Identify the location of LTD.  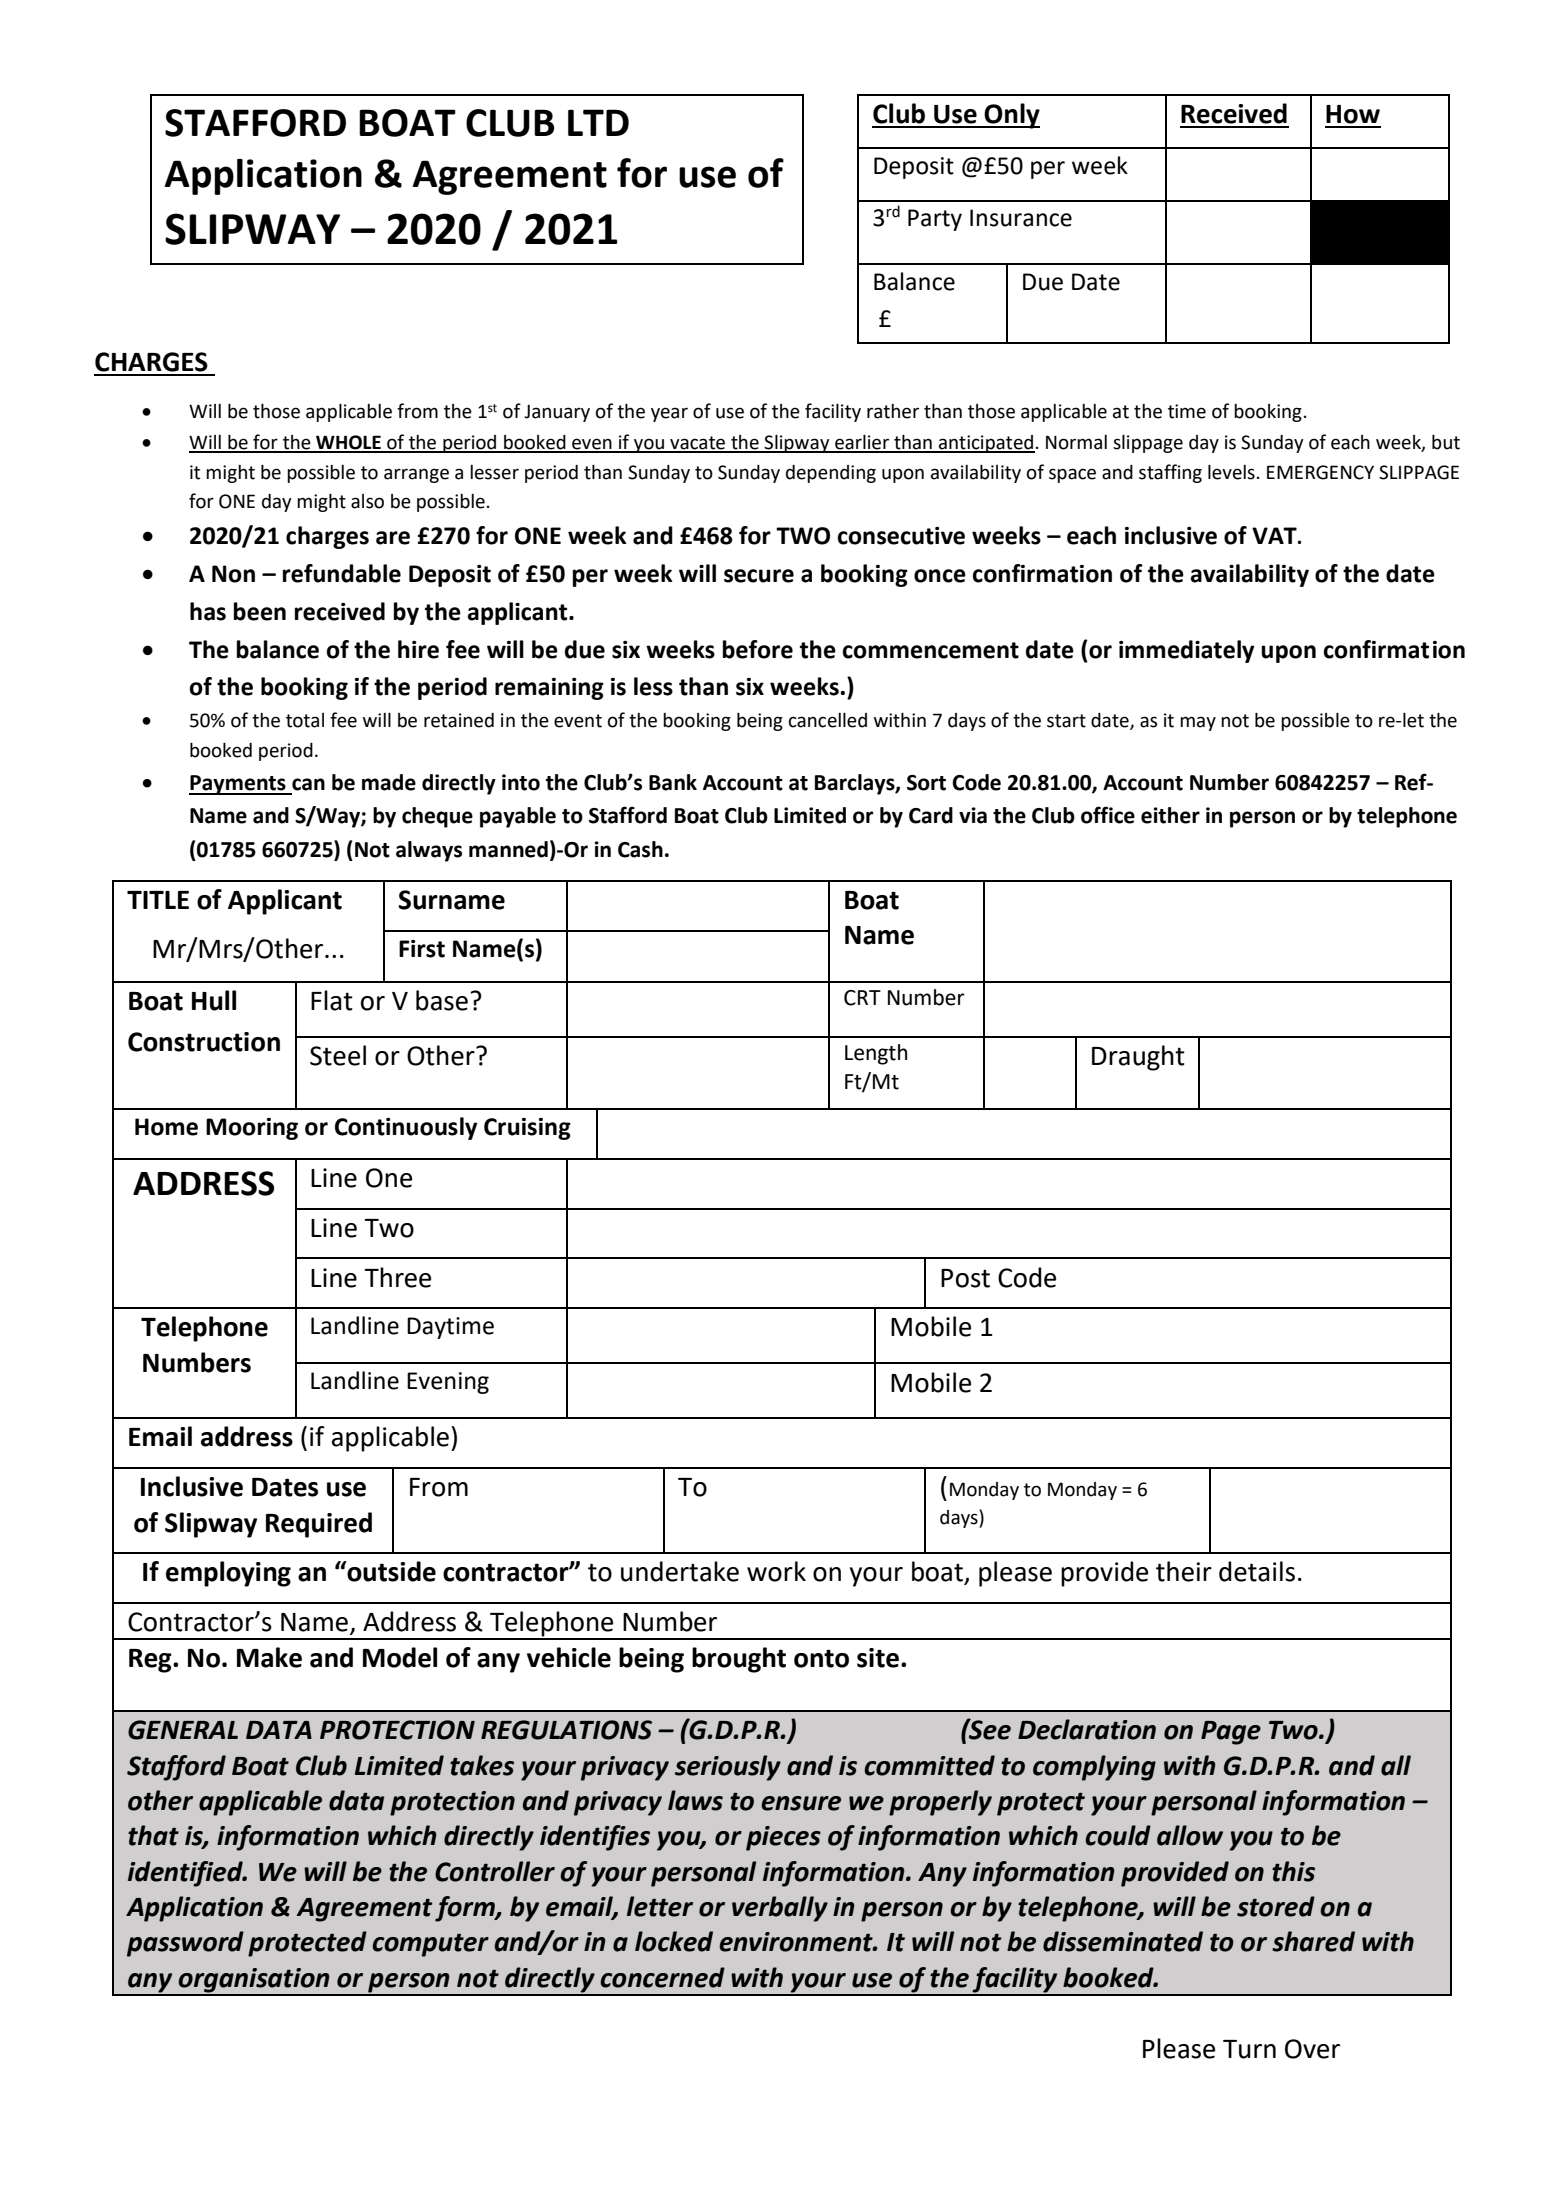
(598, 122).
